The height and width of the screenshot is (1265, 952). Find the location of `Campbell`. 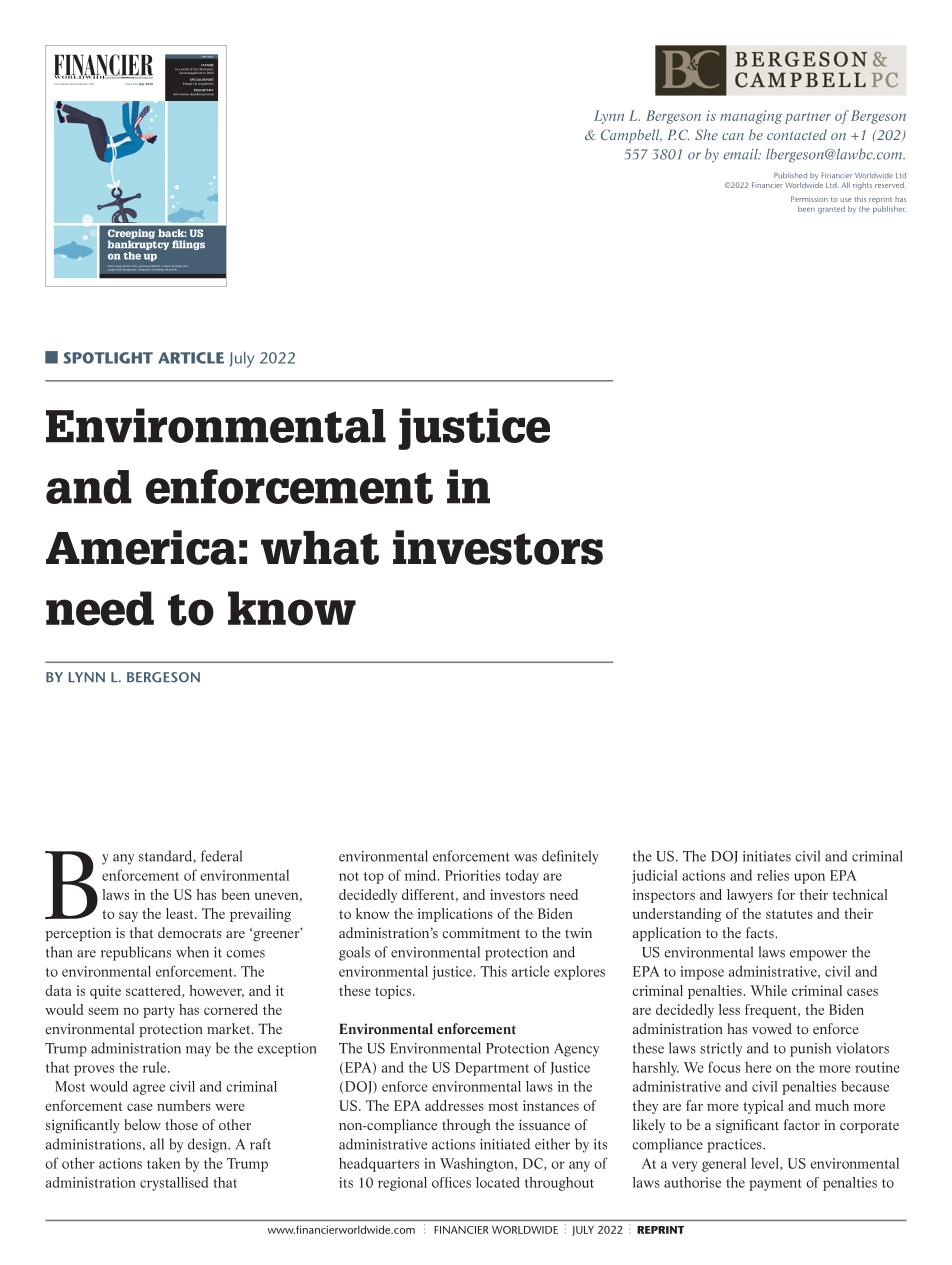

Campbell is located at coordinates (631, 136).
